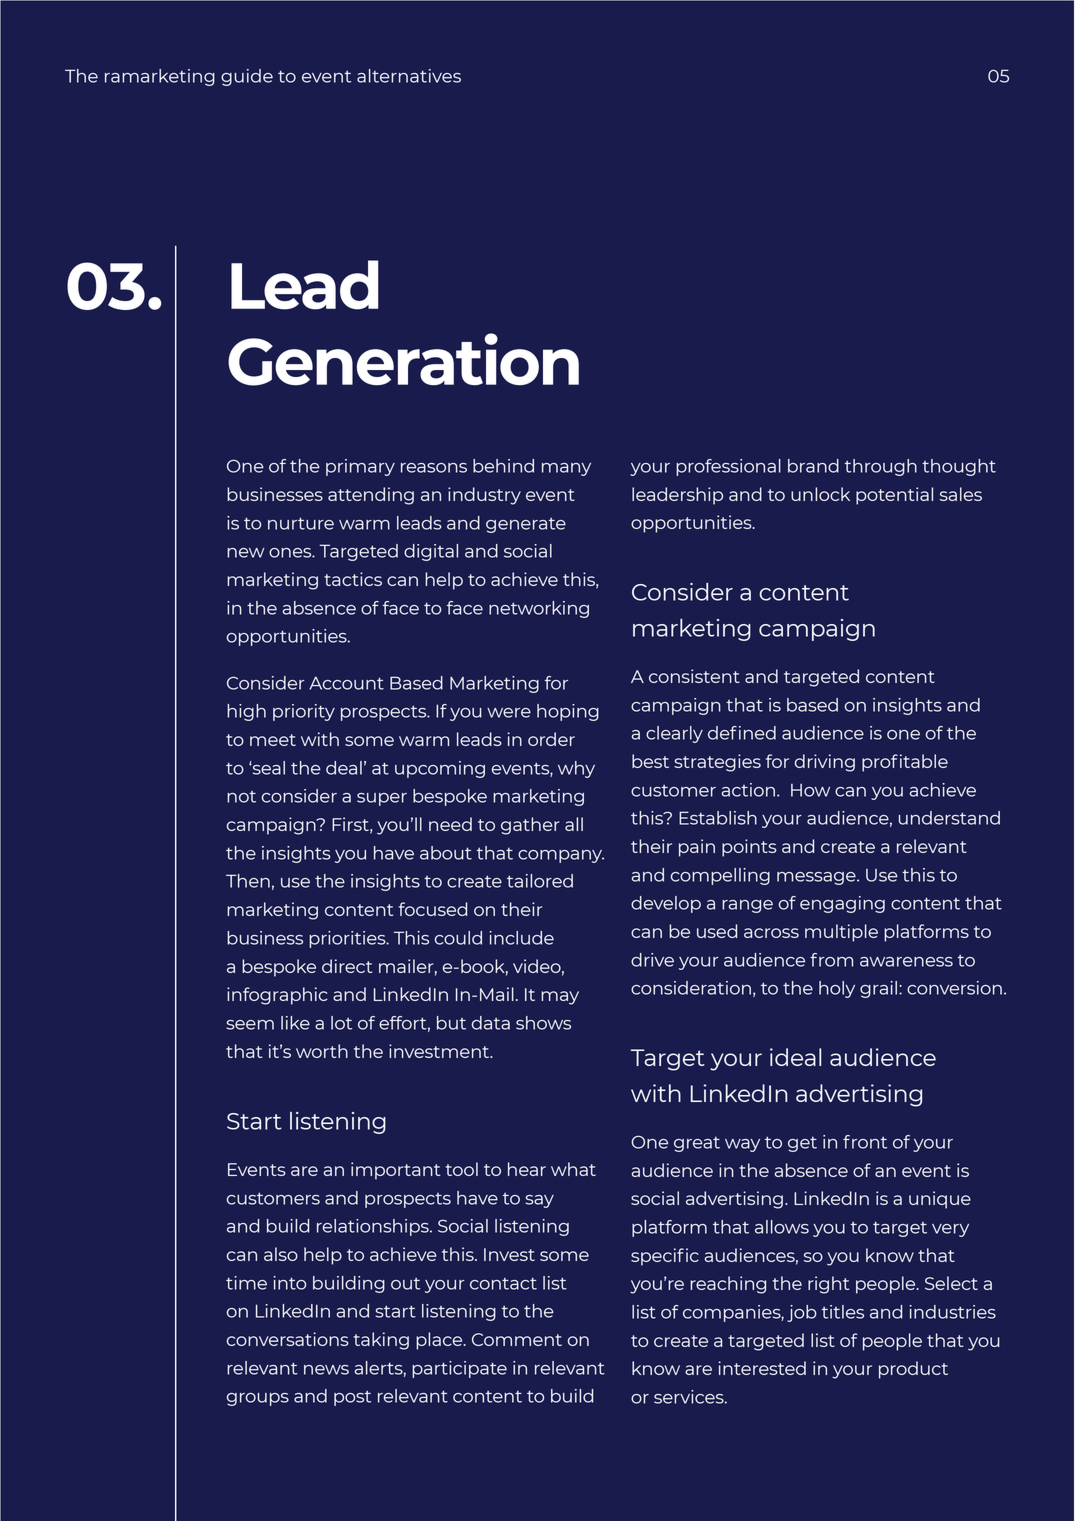 This screenshot has width=1075, height=1521. What do you see at coordinates (301, 523) in the screenshot?
I see `nurture` at bounding box center [301, 523].
